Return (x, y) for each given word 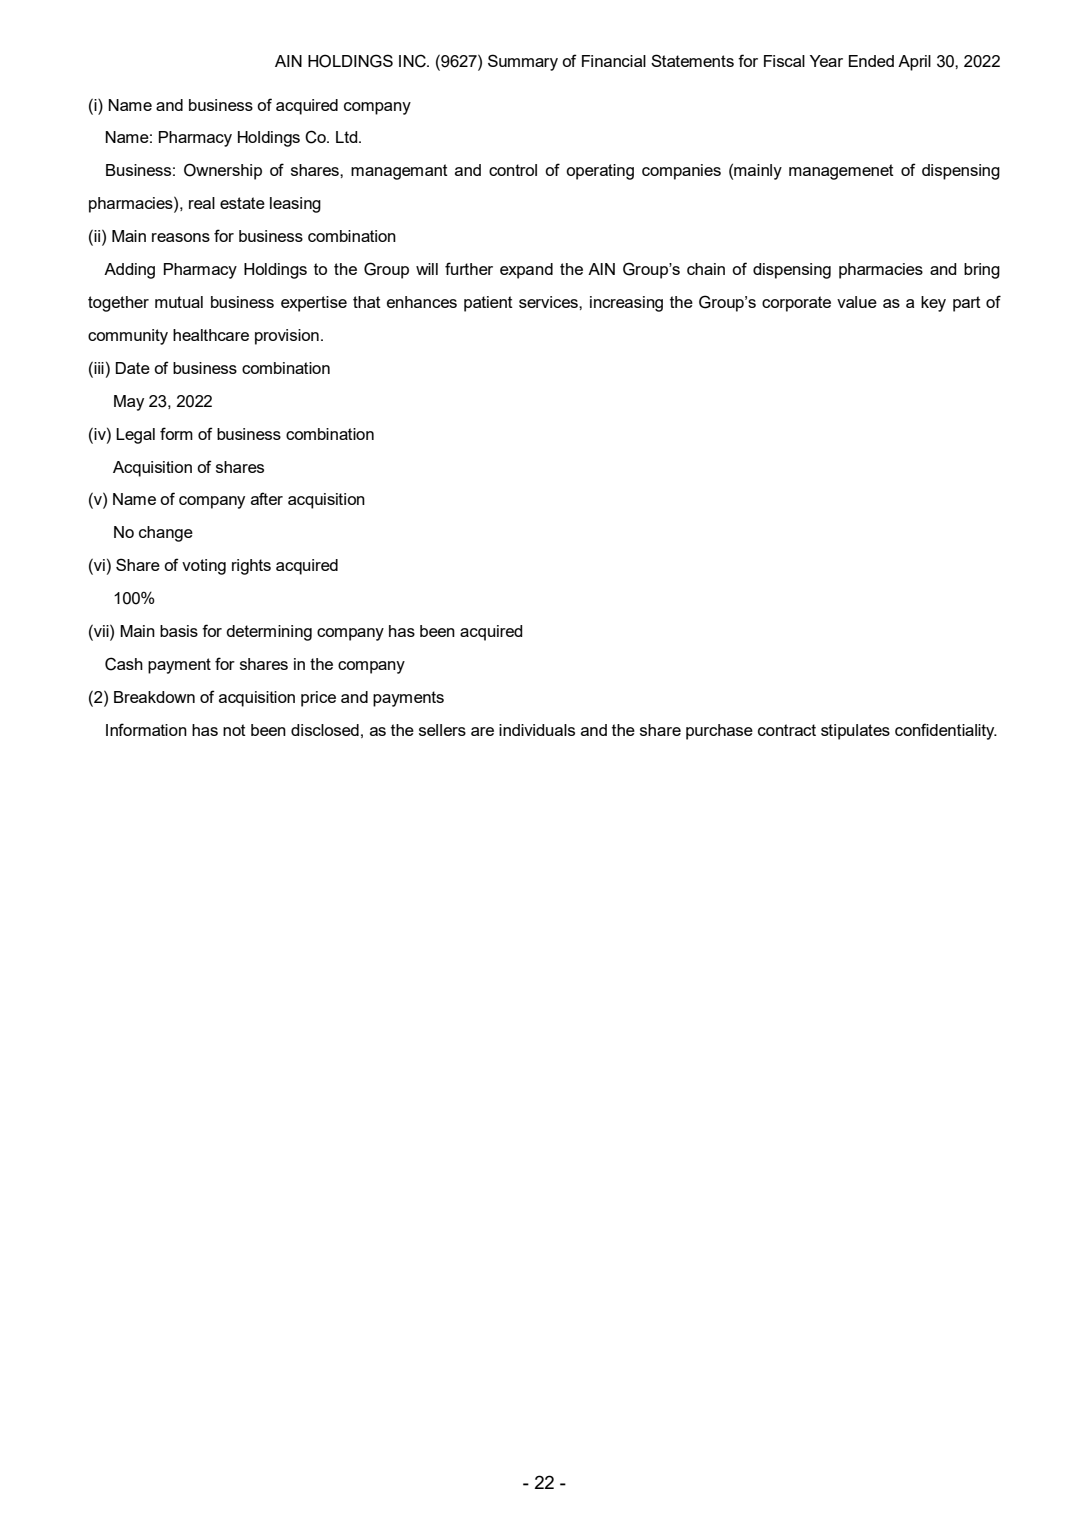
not (234, 730)
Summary (523, 62)
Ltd (348, 137)
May (129, 403)
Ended (871, 61)
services (549, 302)
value (857, 302)
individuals (537, 730)
